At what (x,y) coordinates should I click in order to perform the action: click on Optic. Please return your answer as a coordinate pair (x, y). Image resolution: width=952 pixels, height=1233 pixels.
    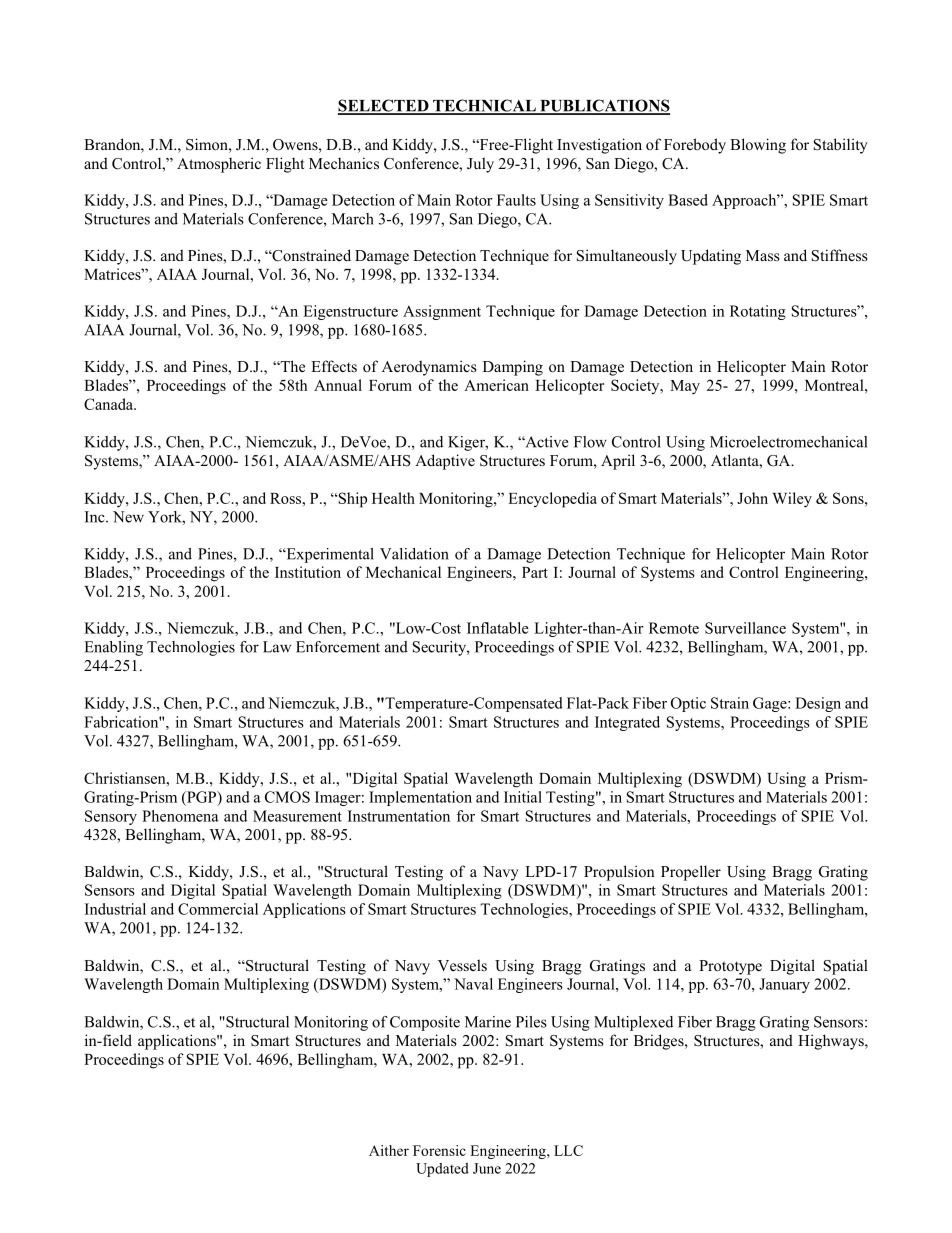
    Looking at the image, I should click on (688, 704).
